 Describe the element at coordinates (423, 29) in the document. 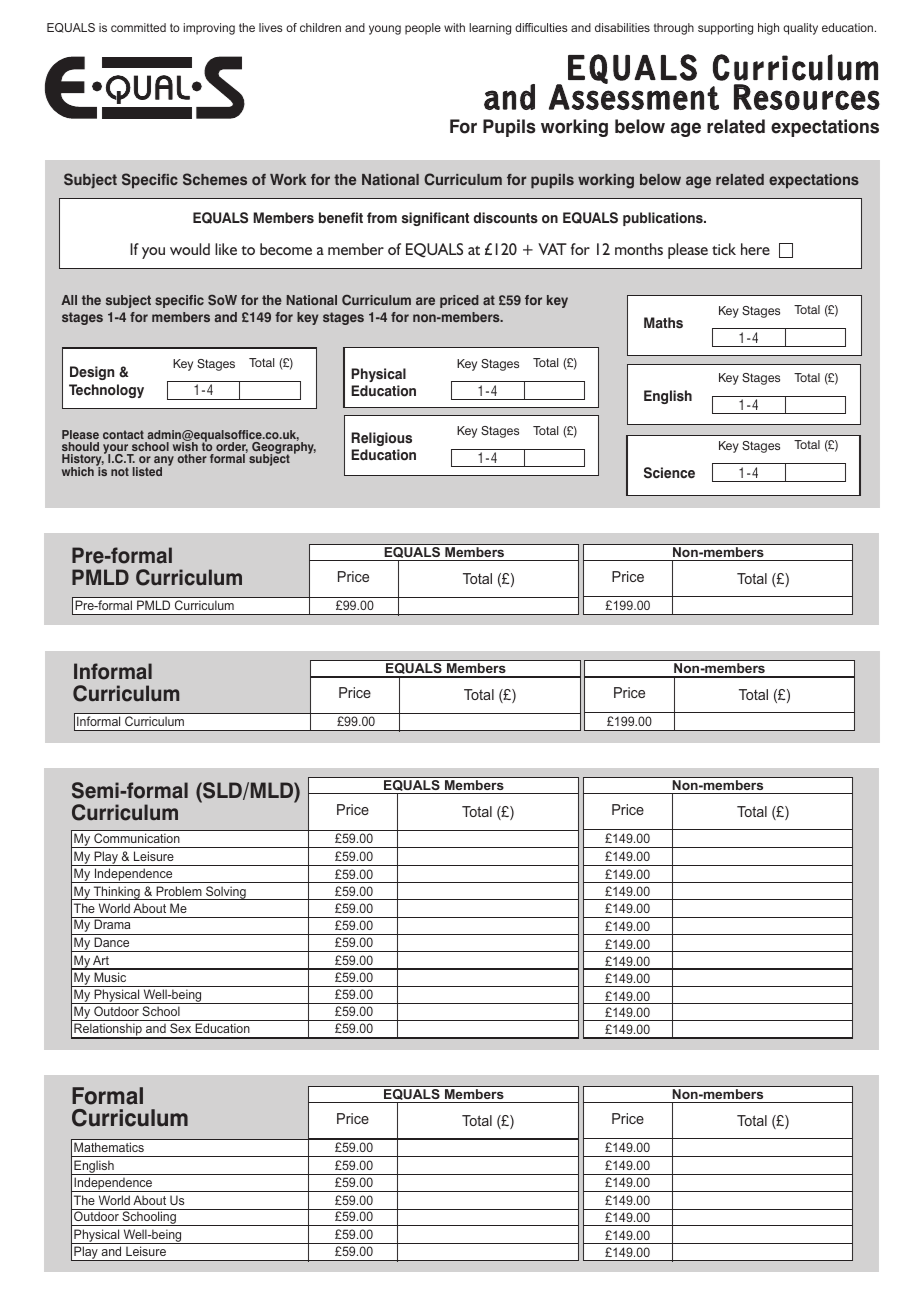

I see `people` at that location.
